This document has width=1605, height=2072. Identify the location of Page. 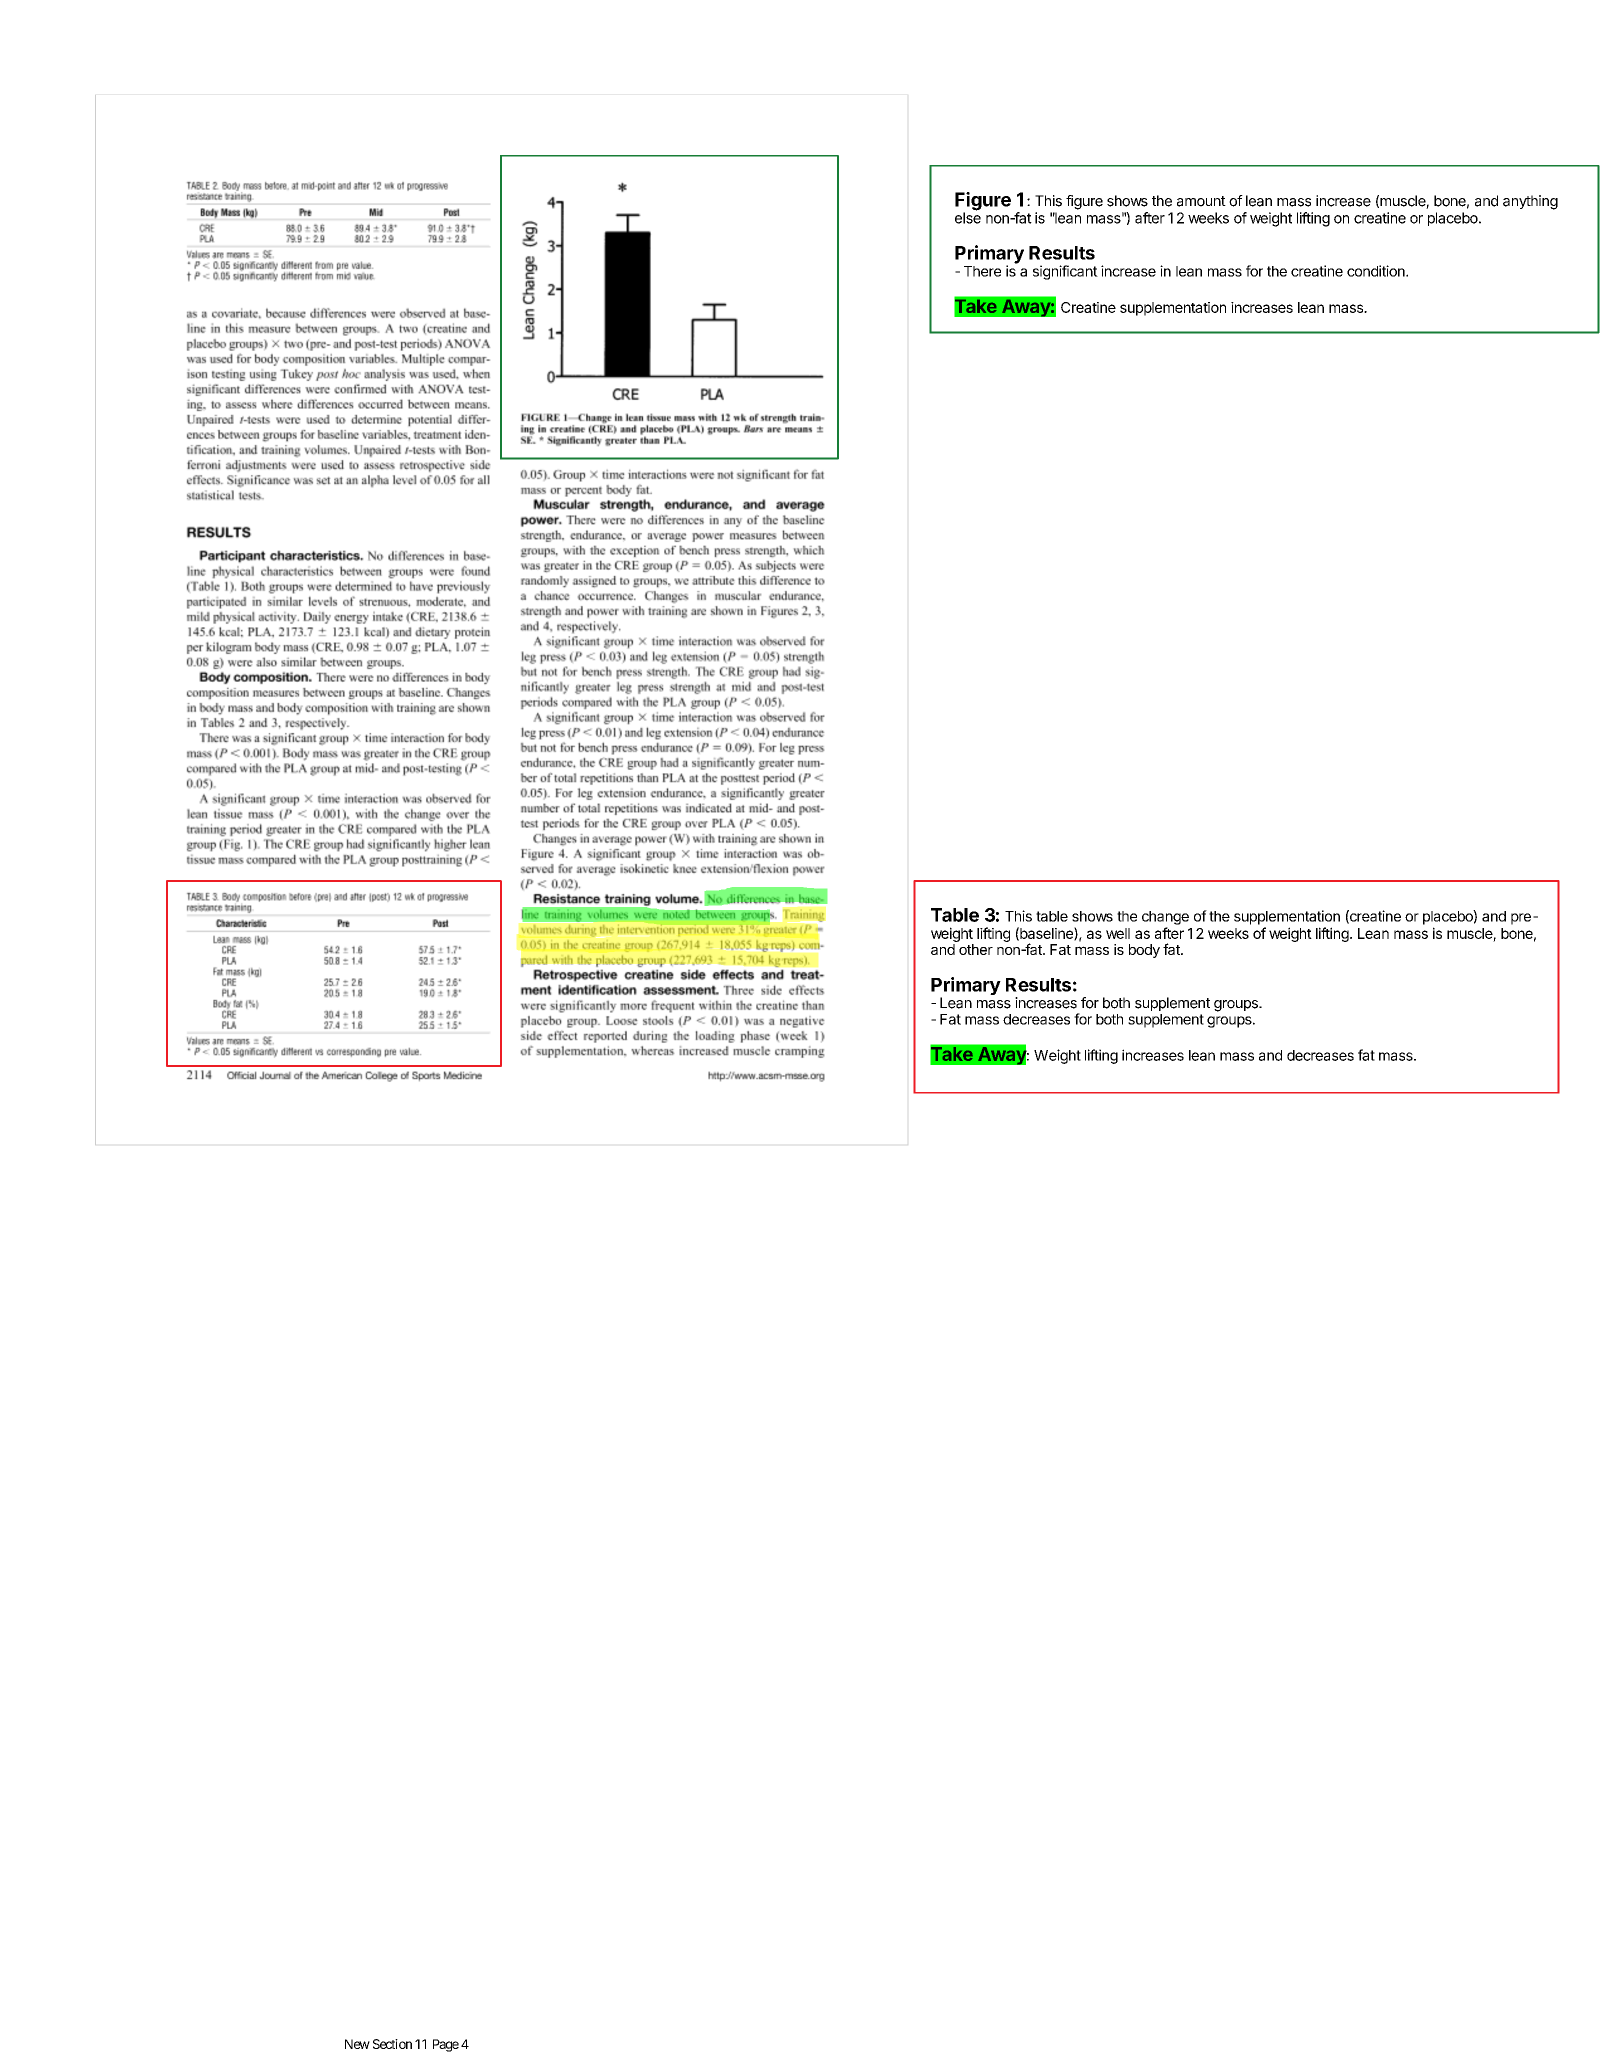
(446, 2045).
